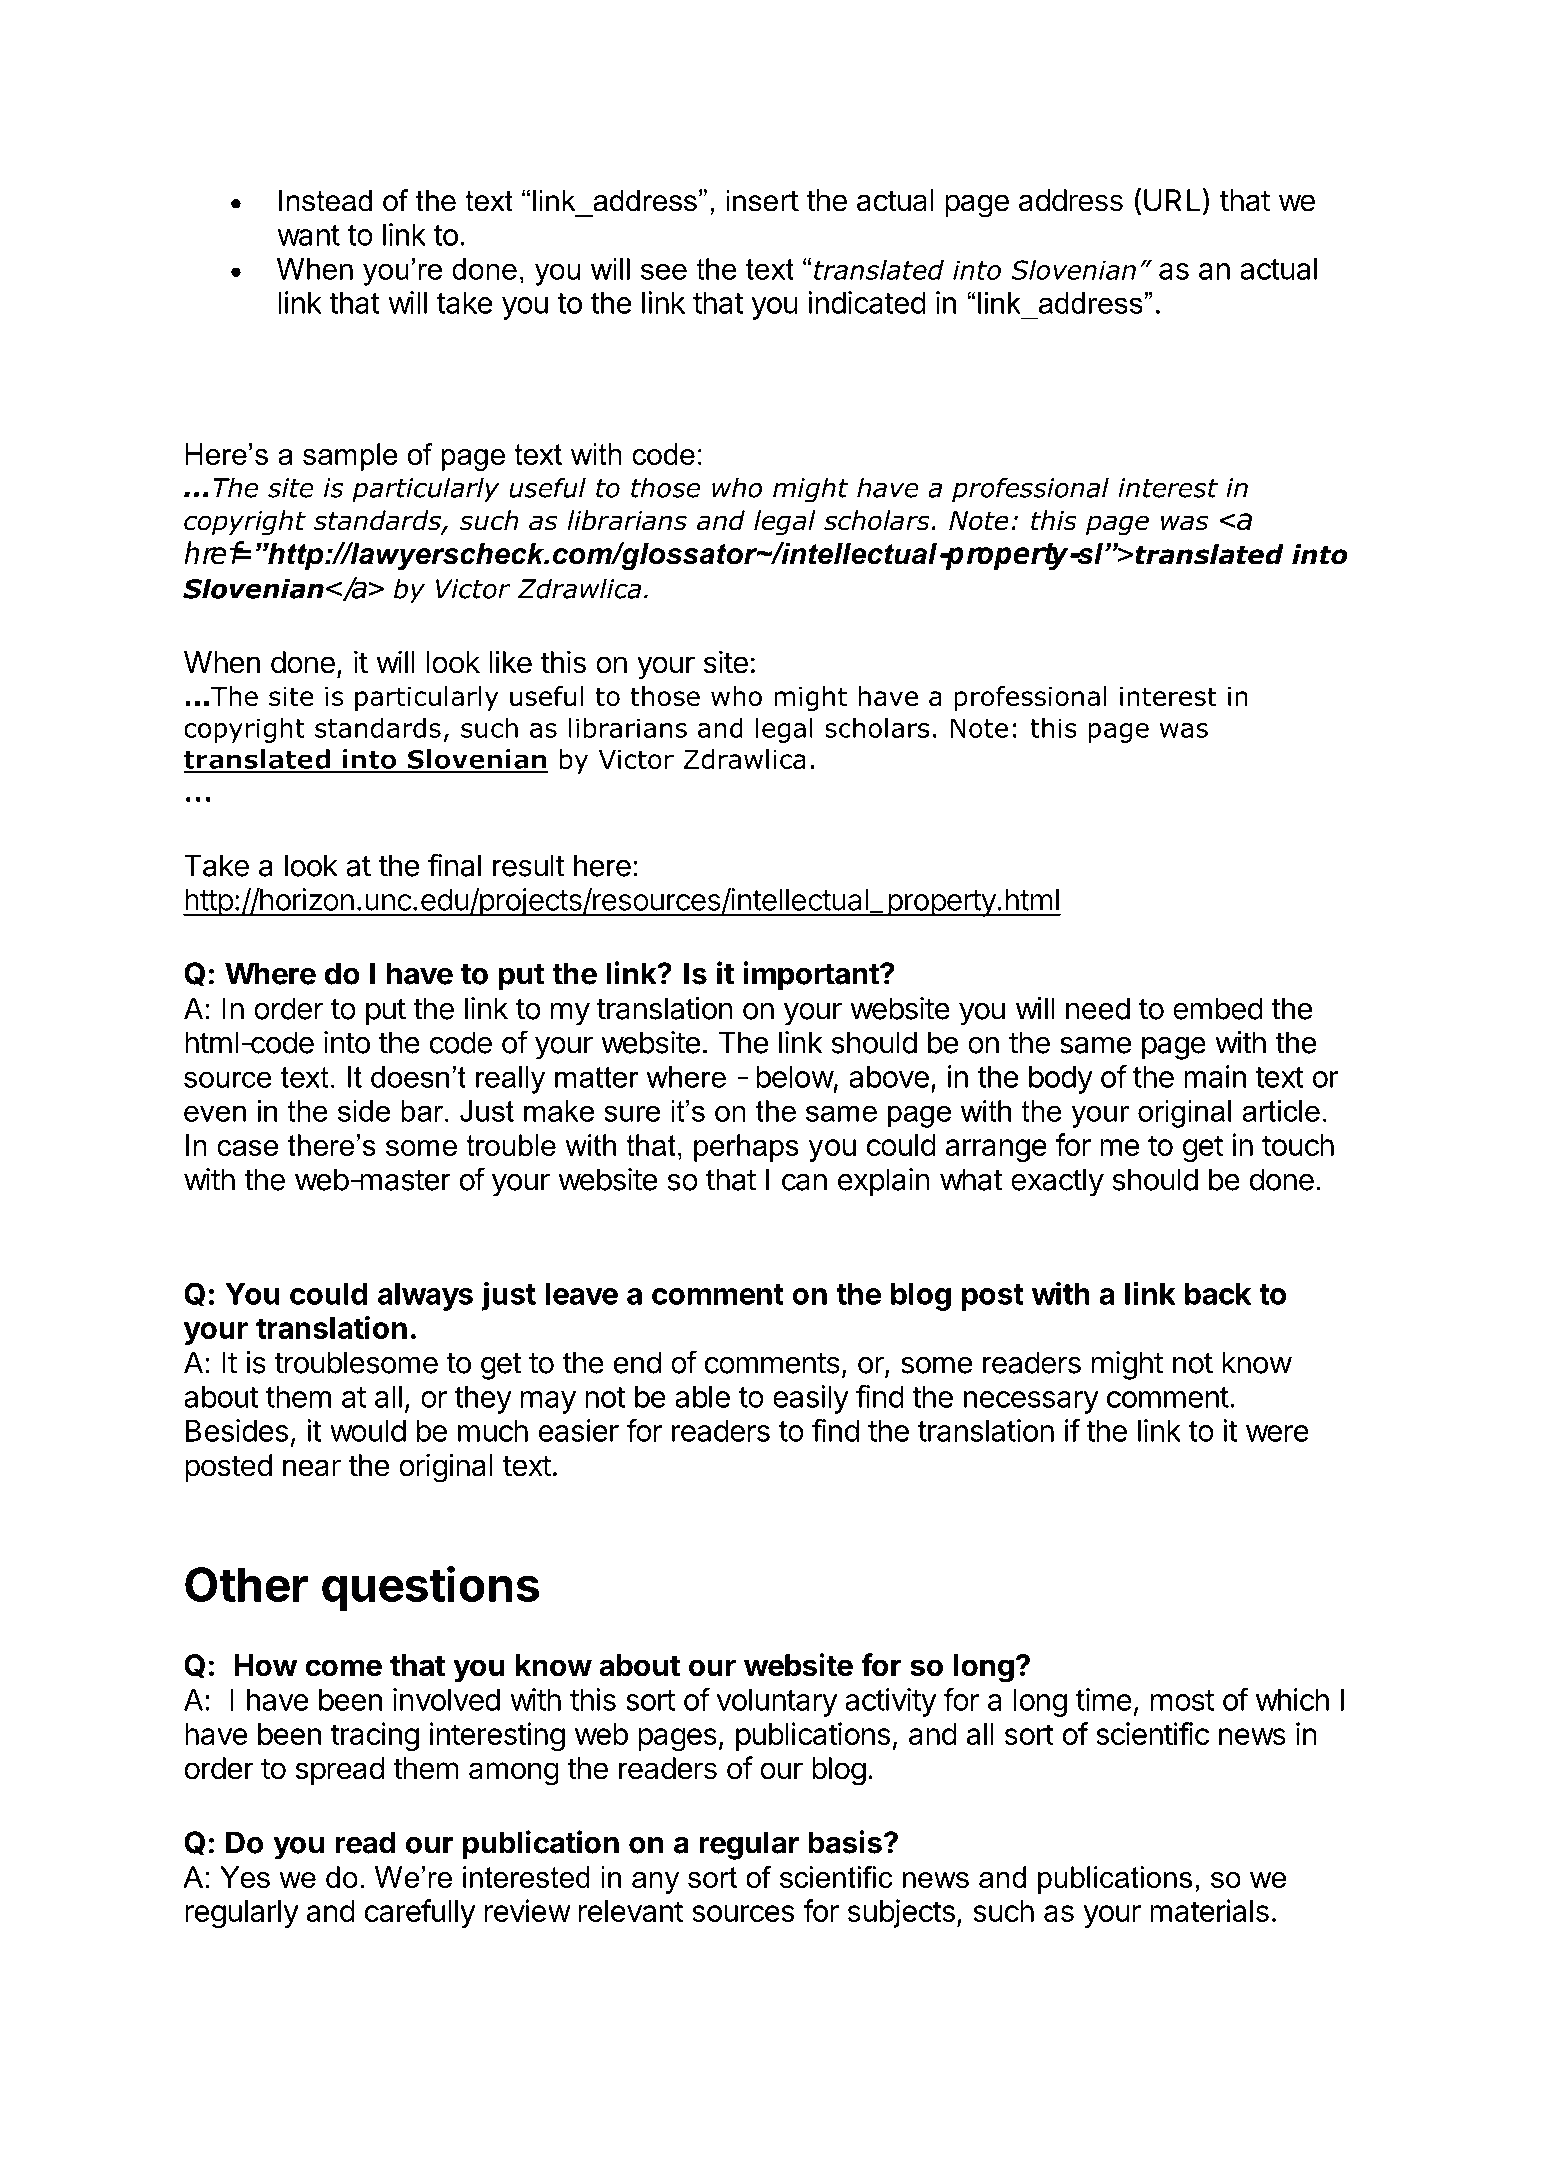  Describe the element at coordinates (811, 1399) in the screenshot. I see `easily` at that location.
